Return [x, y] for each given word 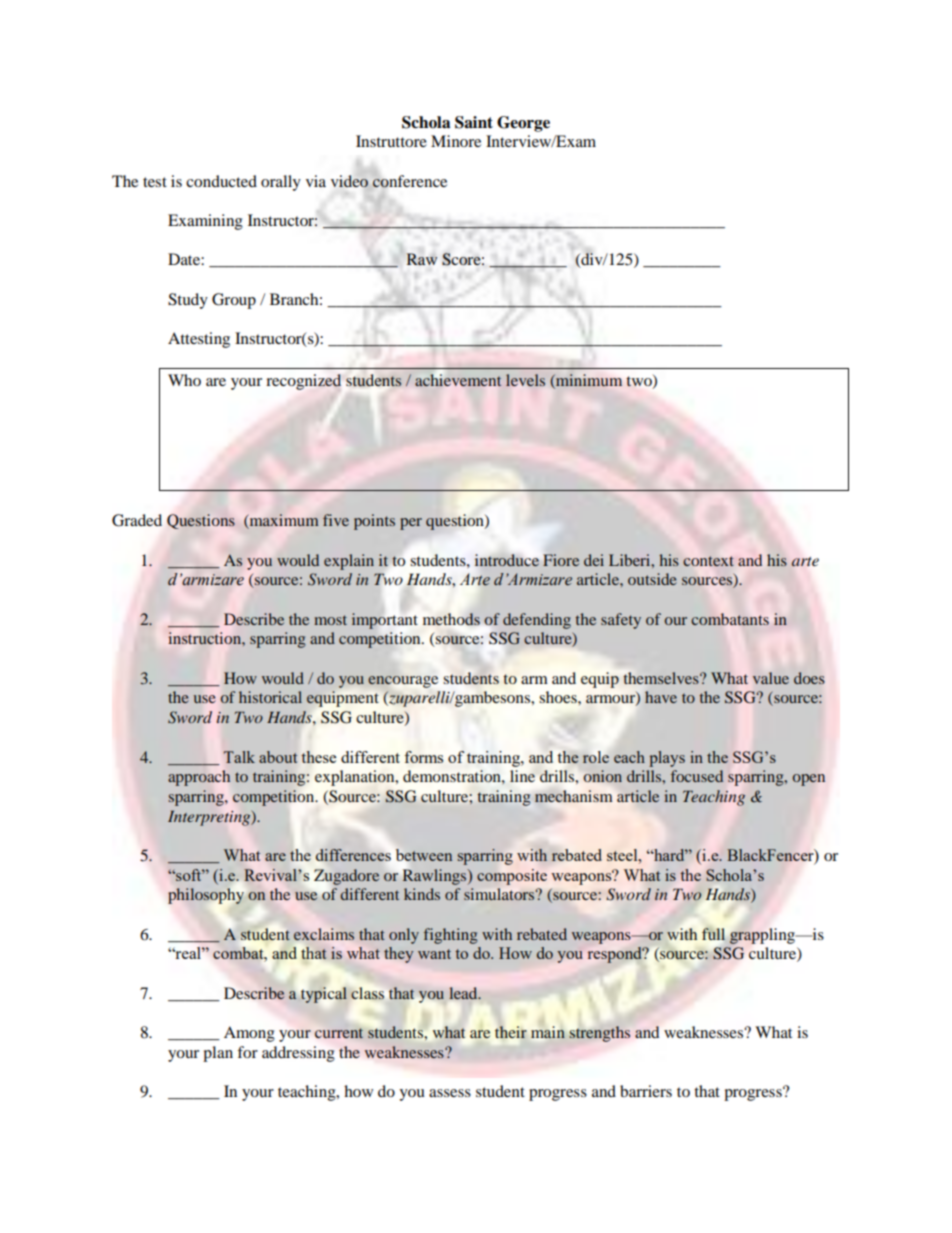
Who [184, 380]
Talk [239, 757]
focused [697, 776]
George [523, 124]
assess [450, 1093]
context [708, 561]
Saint [474, 122]
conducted [221, 181]
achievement [458, 380]
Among [249, 1034]
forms [423, 757]
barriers [646, 1091]
